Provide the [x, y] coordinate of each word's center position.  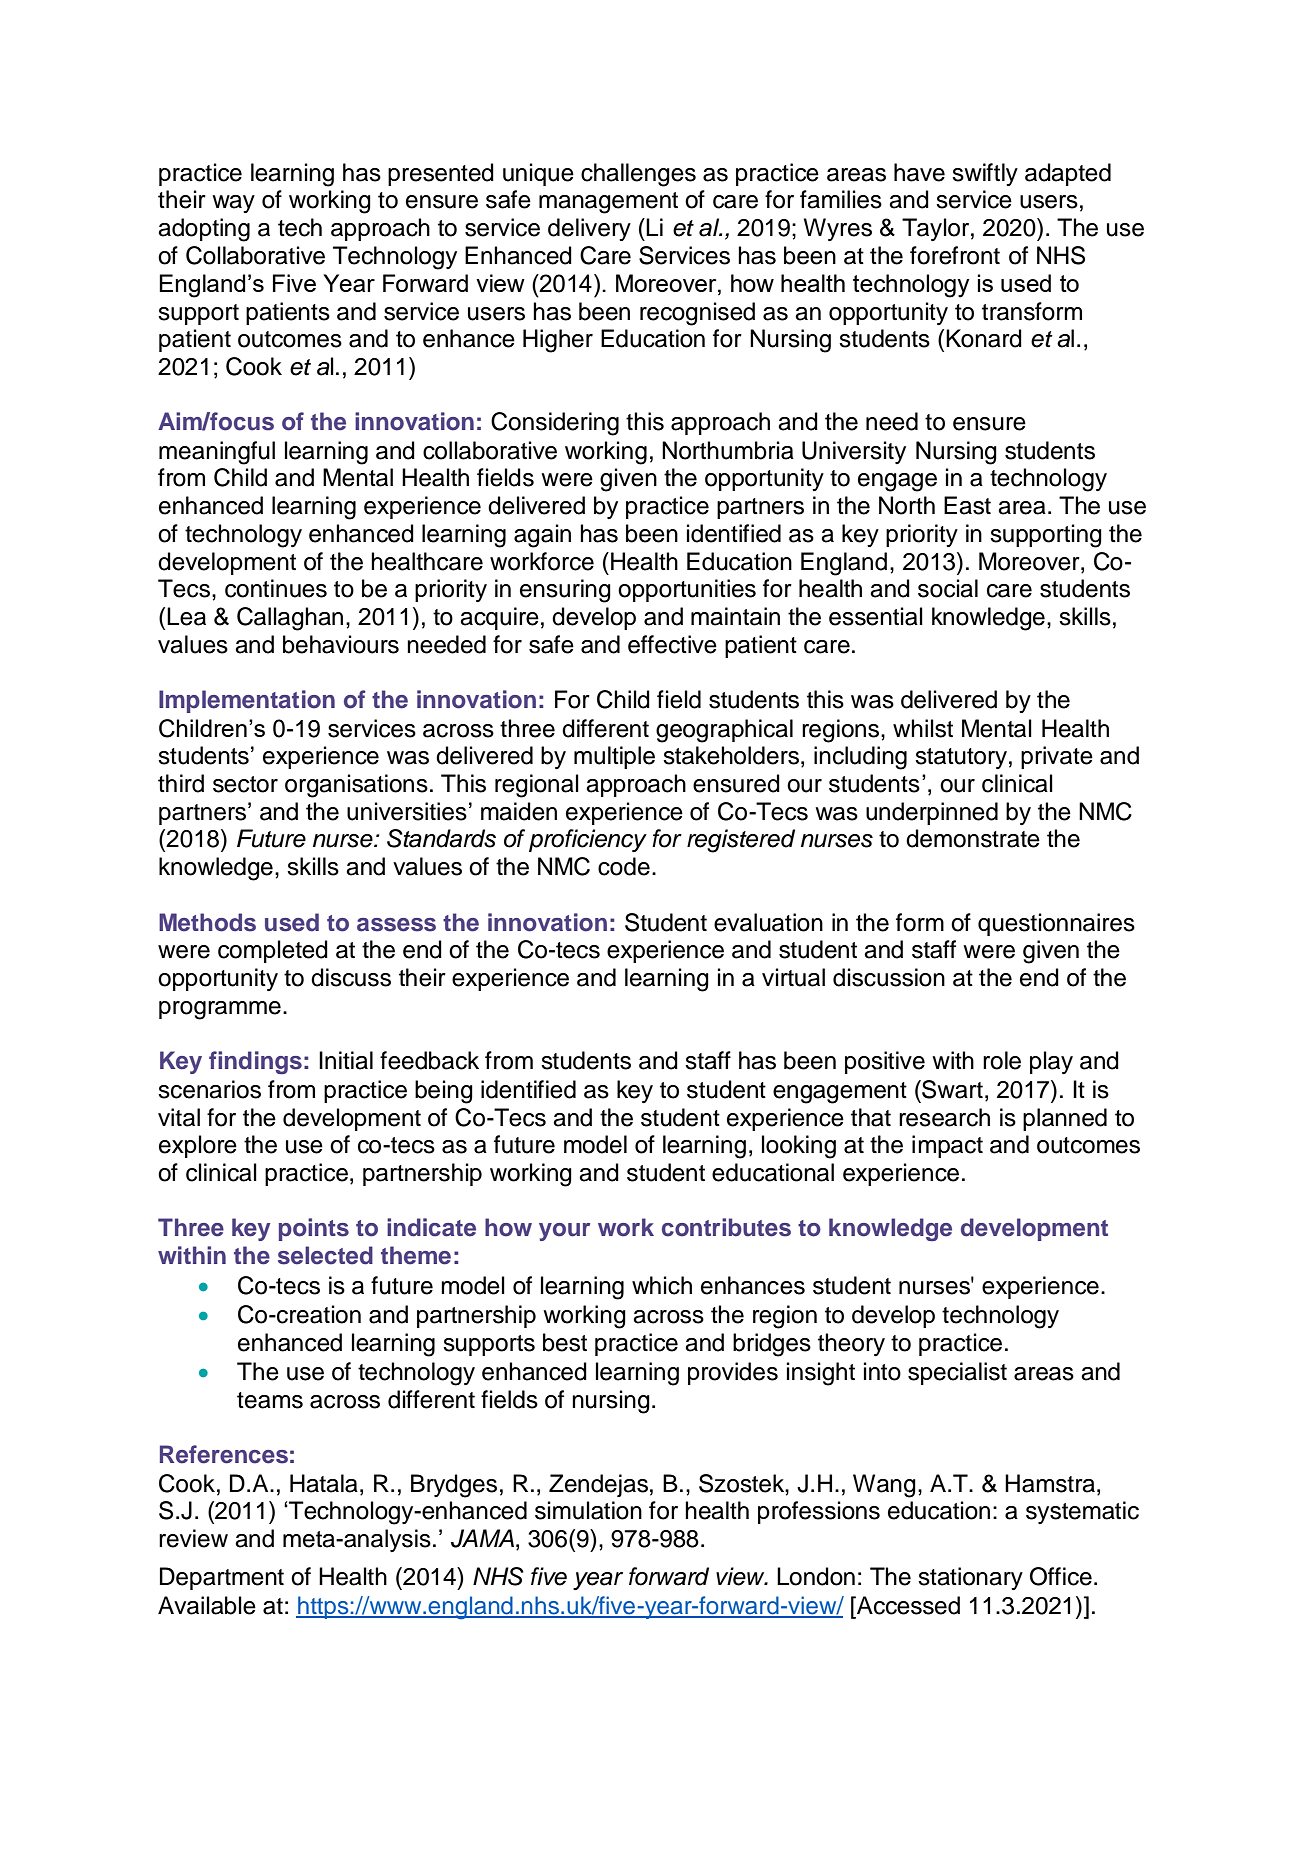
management [608, 203]
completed [273, 951]
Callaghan [290, 619]
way [233, 204]
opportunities [687, 590]
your [564, 1232]
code [624, 866]
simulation [588, 1510]
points [314, 1229]
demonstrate [973, 838]
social [948, 588]
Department [222, 1578]
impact [947, 1146]
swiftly [985, 174]
